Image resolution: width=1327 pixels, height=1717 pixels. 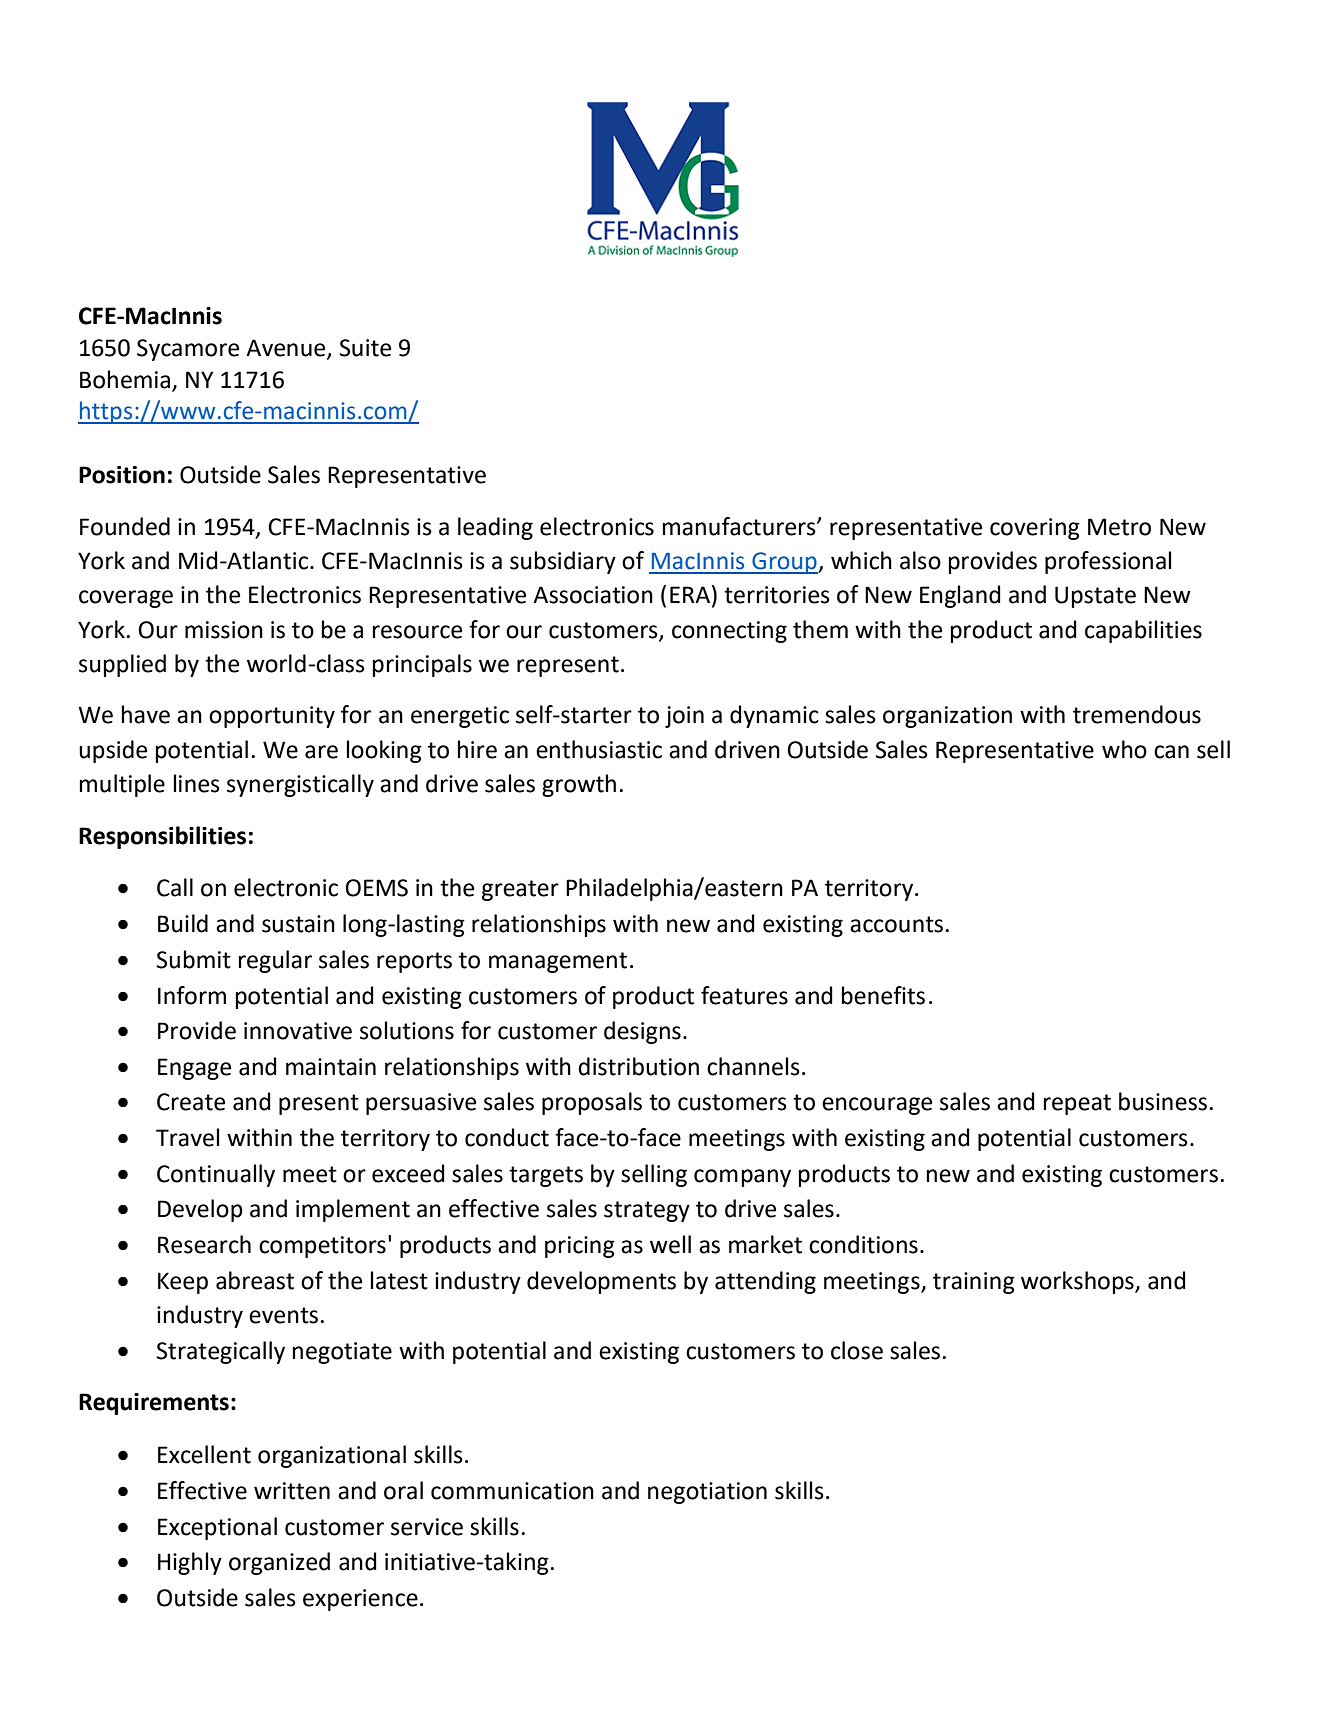 I want to click on join, so click(x=684, y=717).
